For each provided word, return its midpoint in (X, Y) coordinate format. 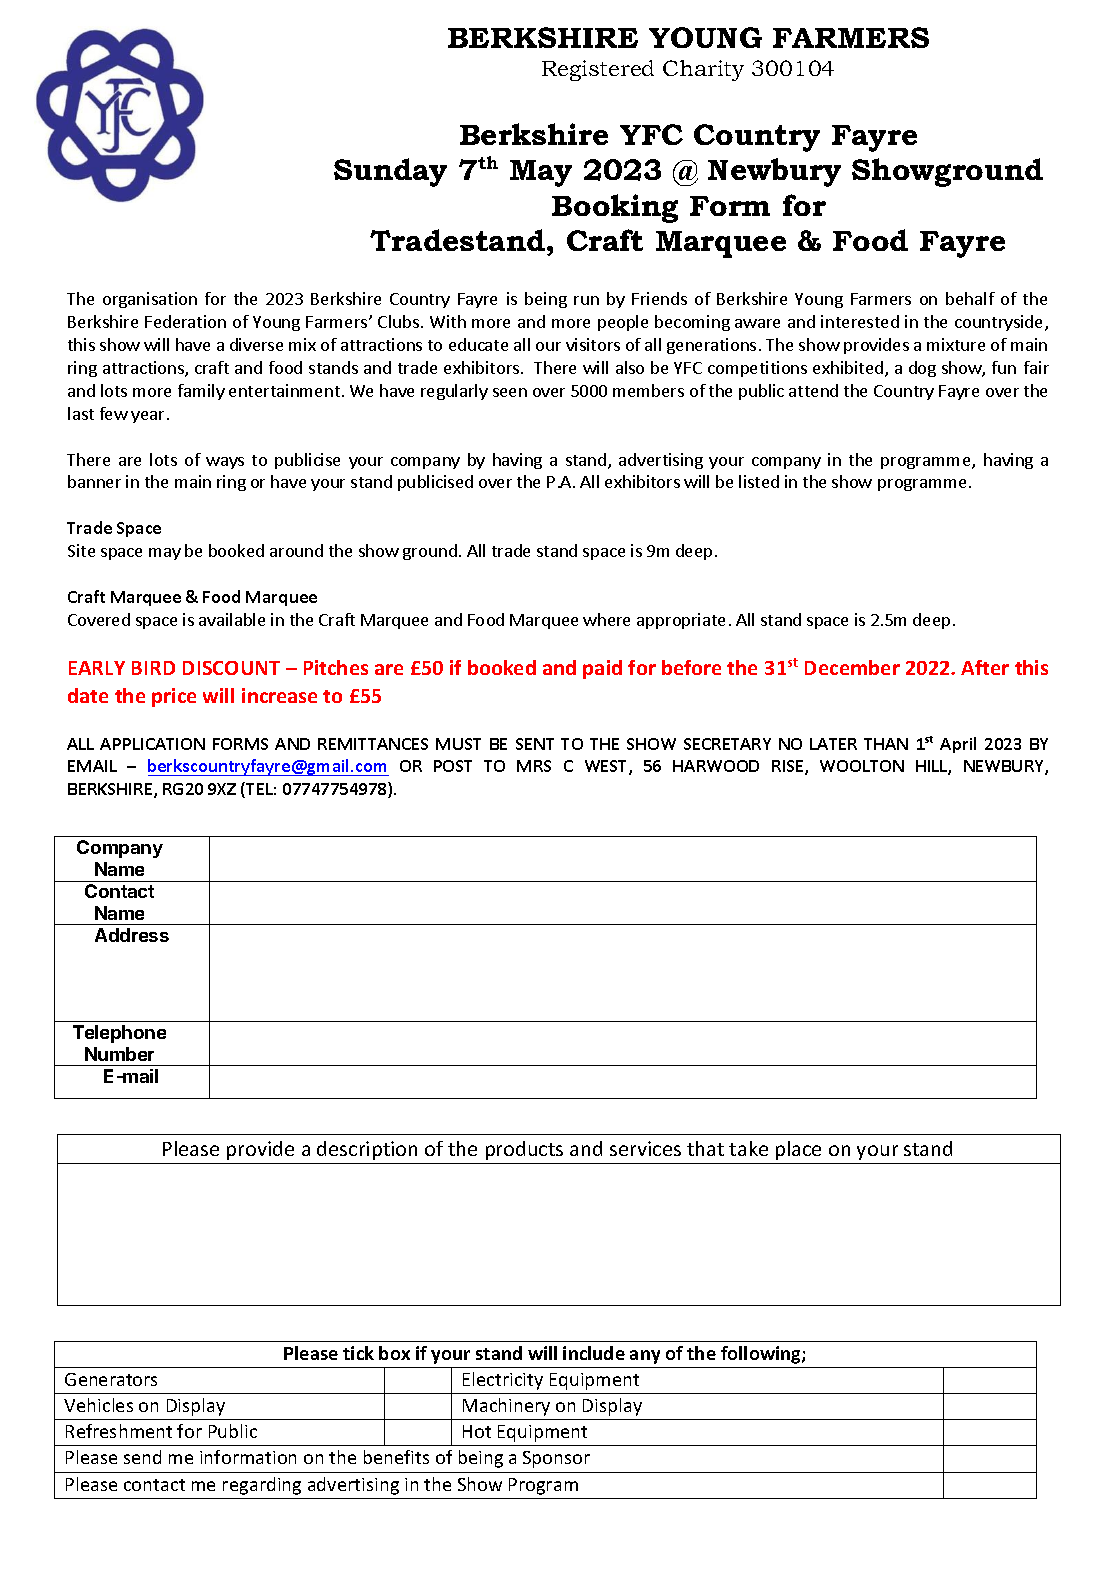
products (524, 1150)
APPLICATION (152, 744)
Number (119, 1054)
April (958, 745)
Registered (598, 70)
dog (922, 369)
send (142, 1457)
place (798, 1150)
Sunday (390, 172)
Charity (703, 70)
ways (225, 463)
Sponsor (556, 1459)
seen (510, 392)
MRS (534, 766)
